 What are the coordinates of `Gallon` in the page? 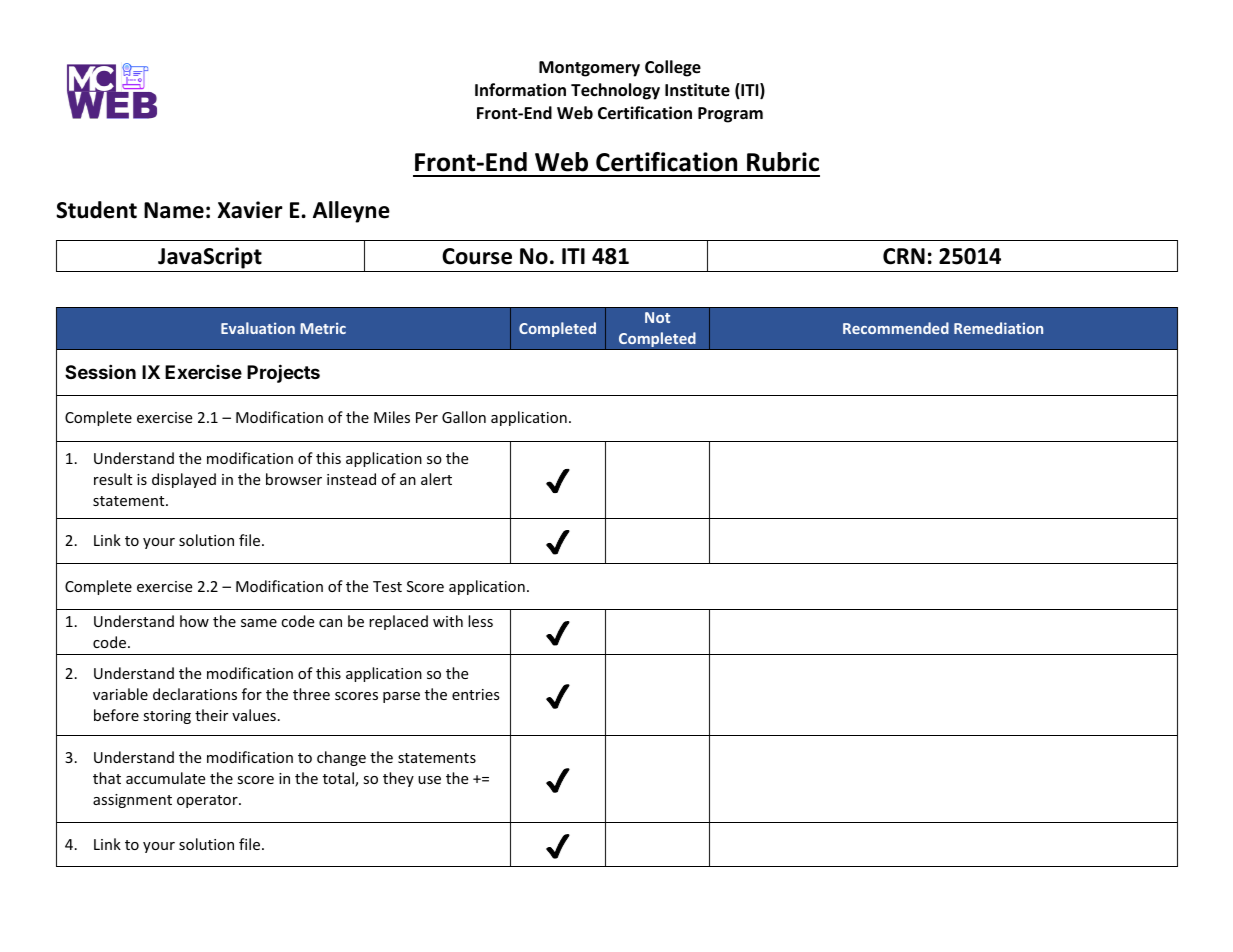 It's located at (464, 417).
